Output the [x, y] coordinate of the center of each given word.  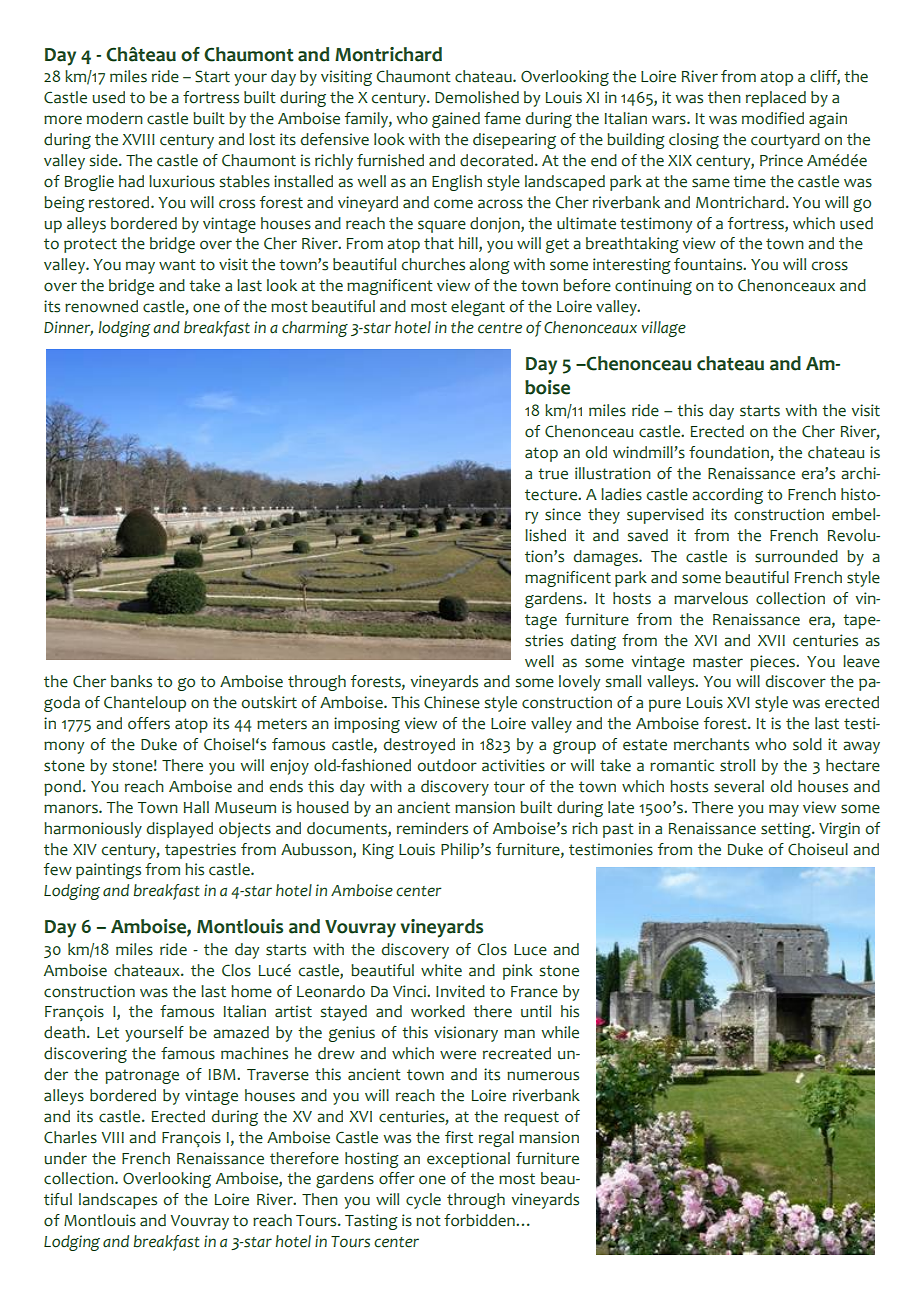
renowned [101, 306]
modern [115, 118]
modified [773, 118]
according [727, 496]
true [553, 474]
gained [456, 120]
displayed [179, 830]
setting [787, 830]
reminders [432, 828]
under [65, 1158]
